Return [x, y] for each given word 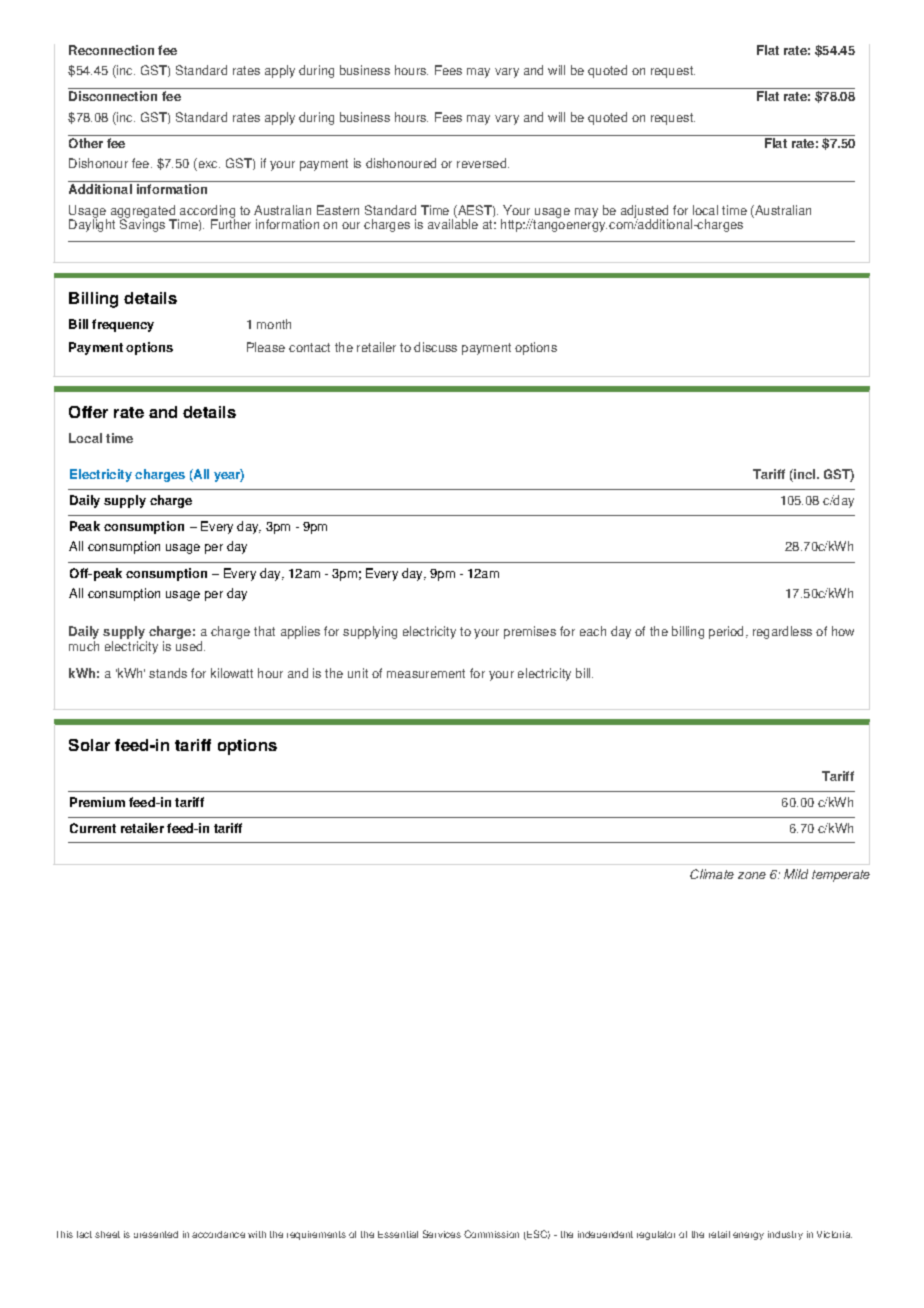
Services [442, 1234]
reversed [483, 163]
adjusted [644, 212]
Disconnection [113, 96]
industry [785, 1235]
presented [156, 1234]
